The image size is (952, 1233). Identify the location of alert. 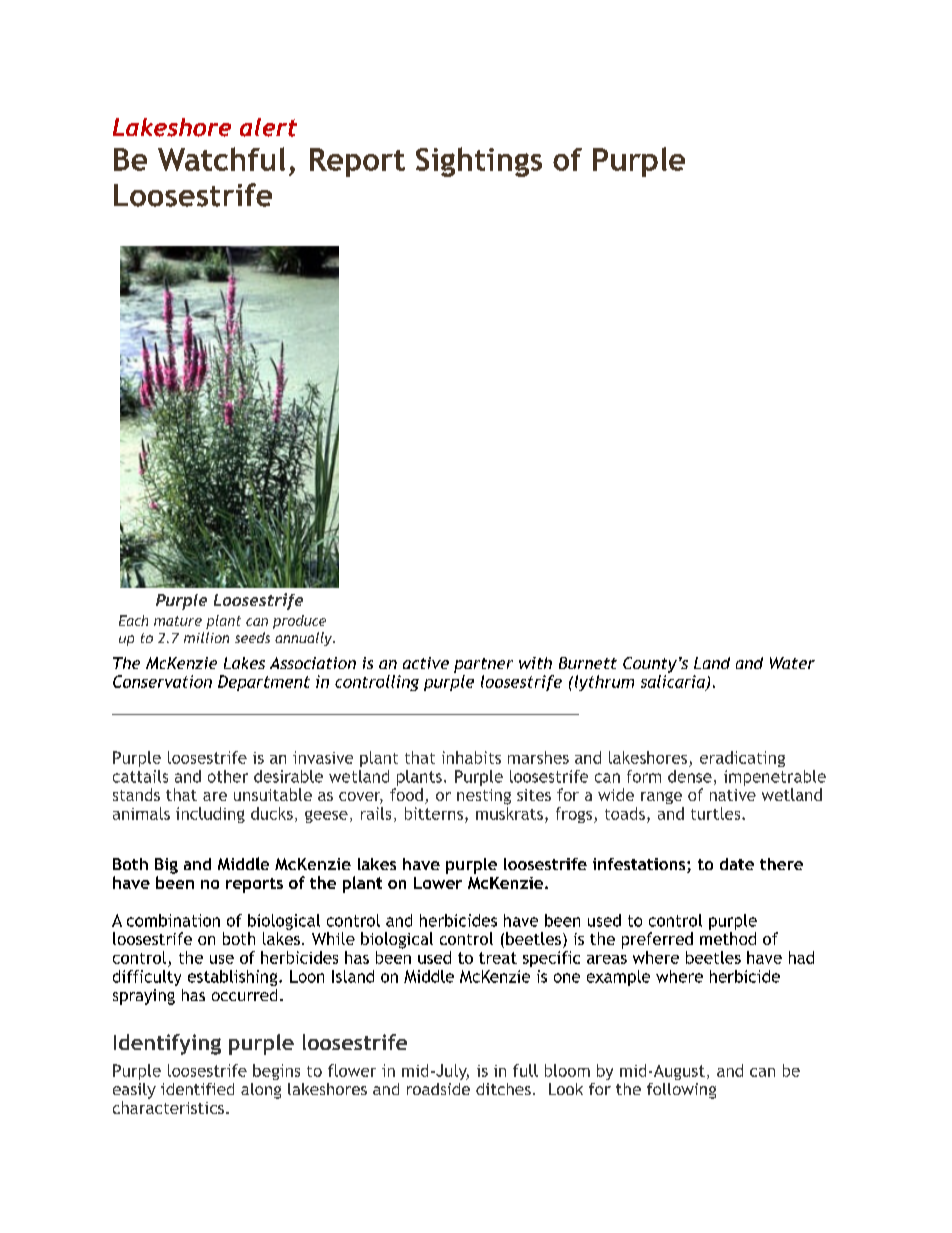
(268, 127).
